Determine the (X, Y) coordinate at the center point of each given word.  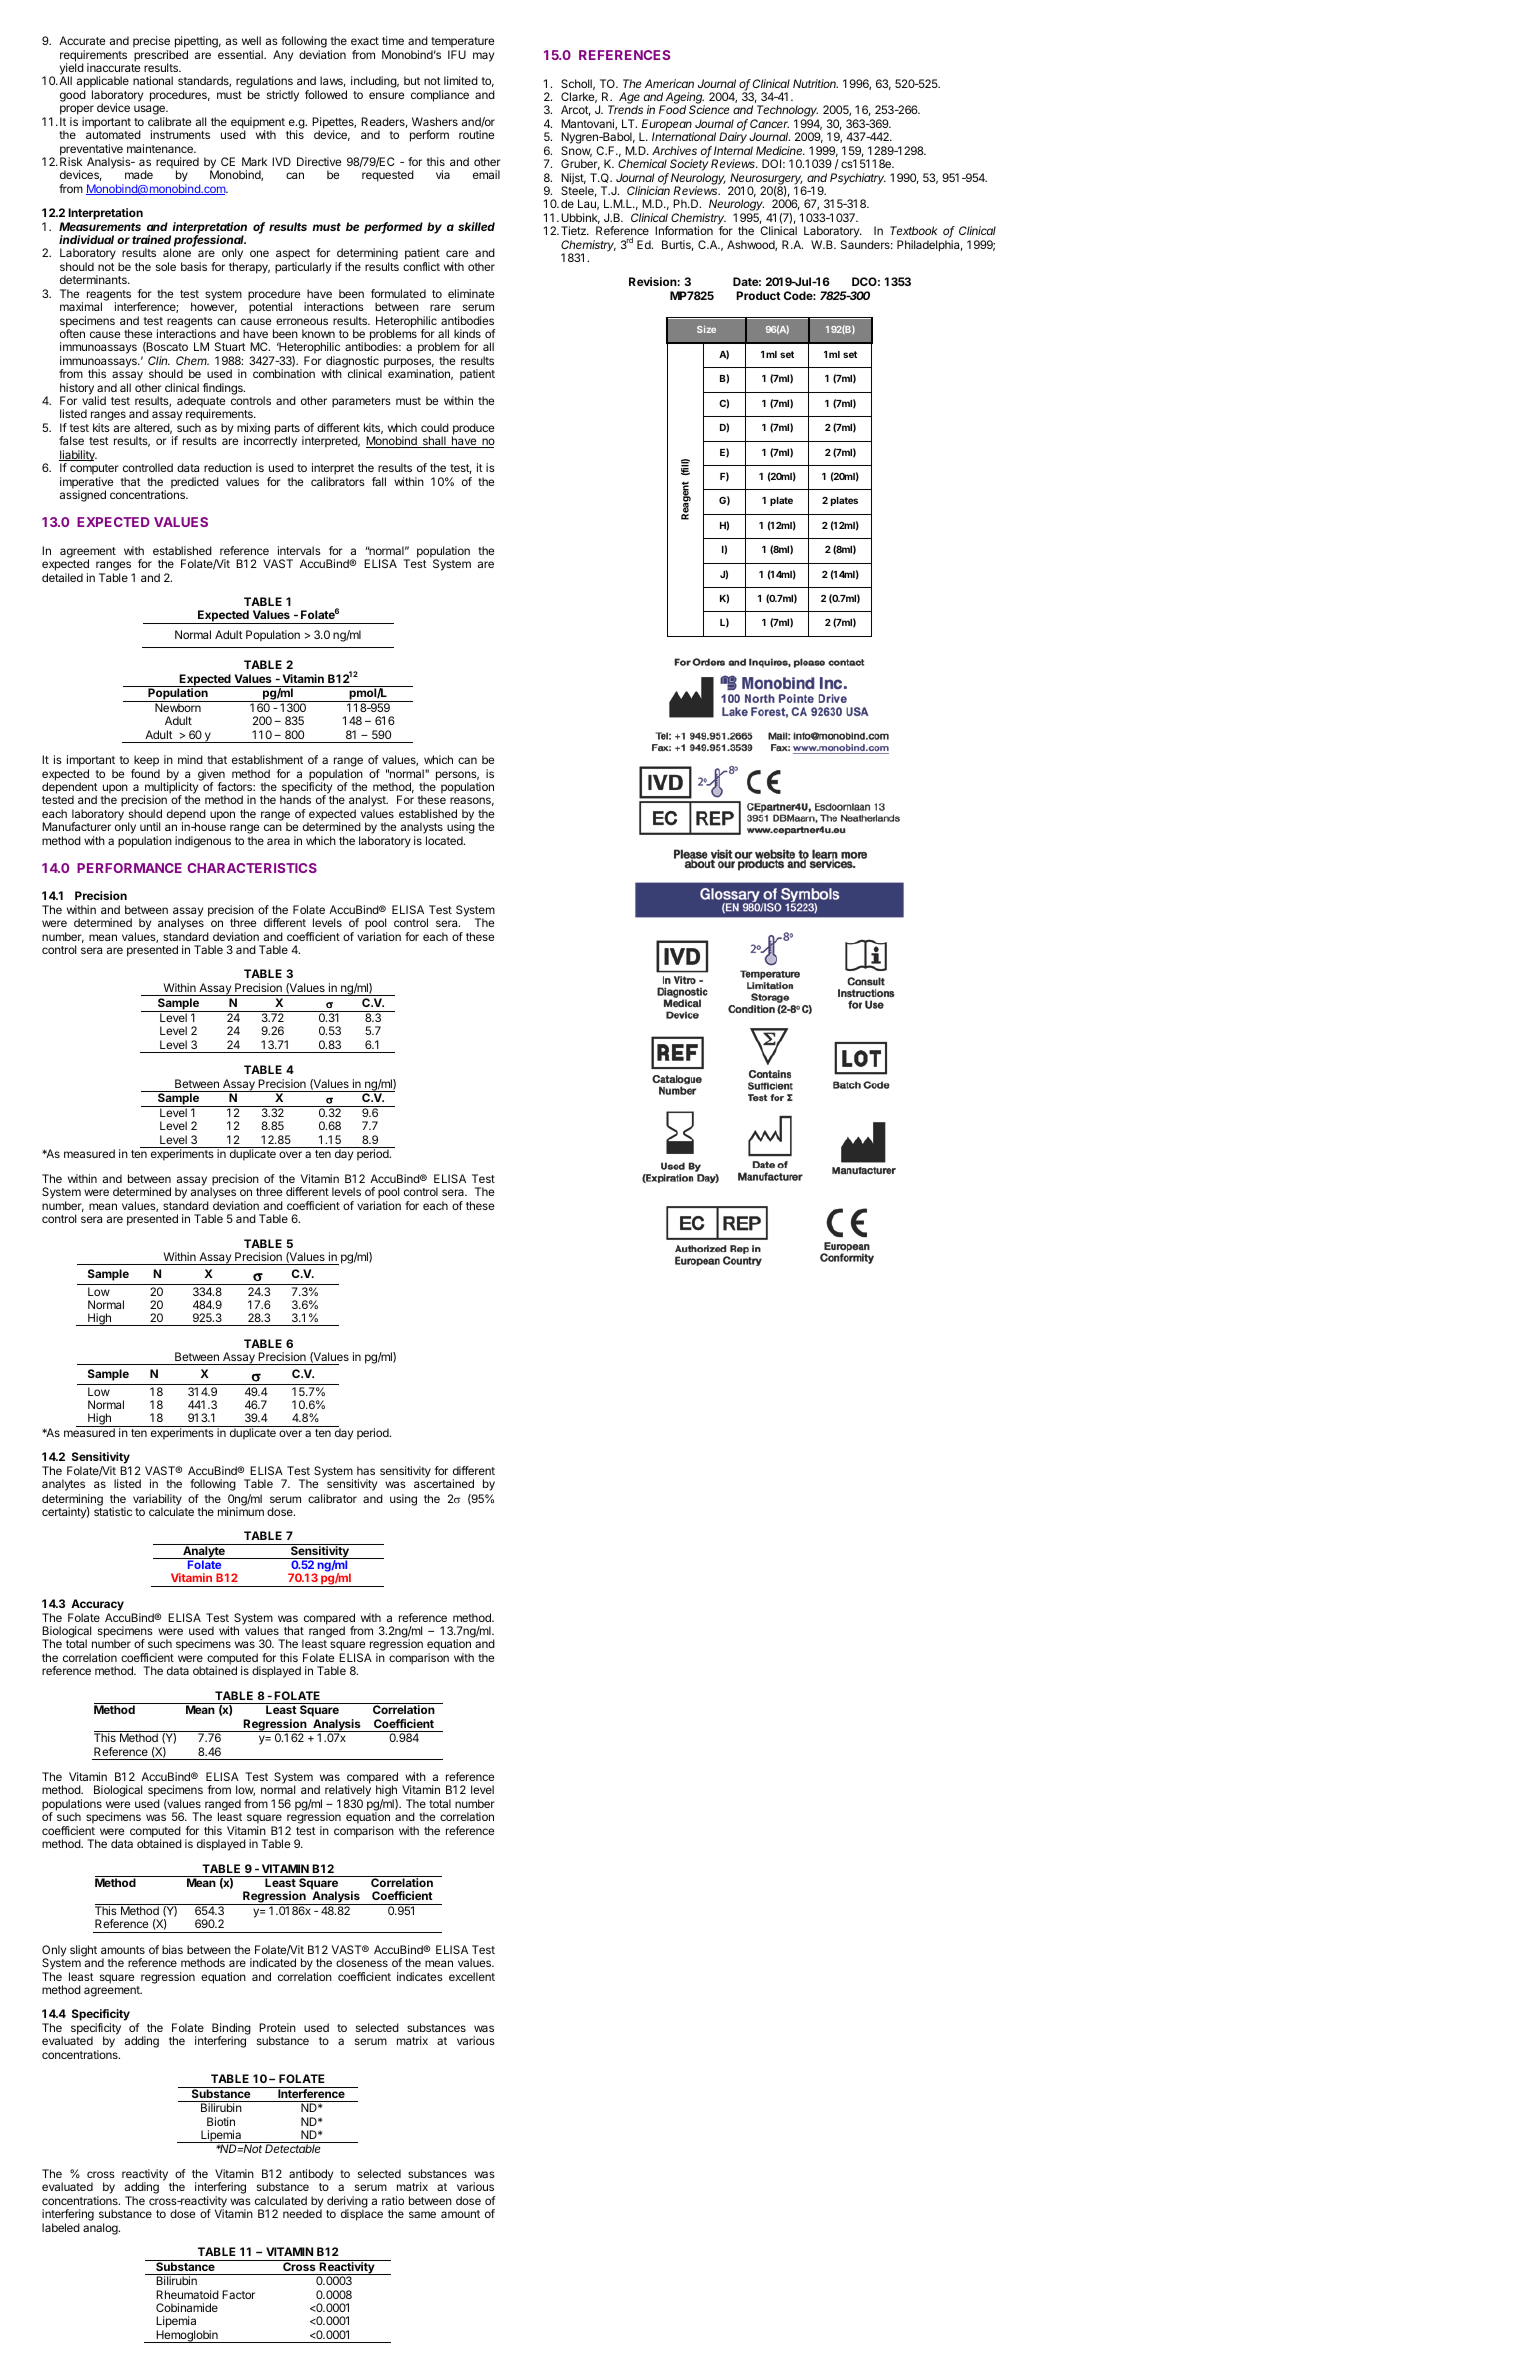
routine (476, 134)
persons (457, 777)
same (422, 2214)
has (366, 1470)
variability (157, 1501)
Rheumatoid (187, 2294)
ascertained (444, 1483)
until (150, 826)
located (445, 840)
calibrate (169, 121)
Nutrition (815, 83)
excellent (472, 1976)
